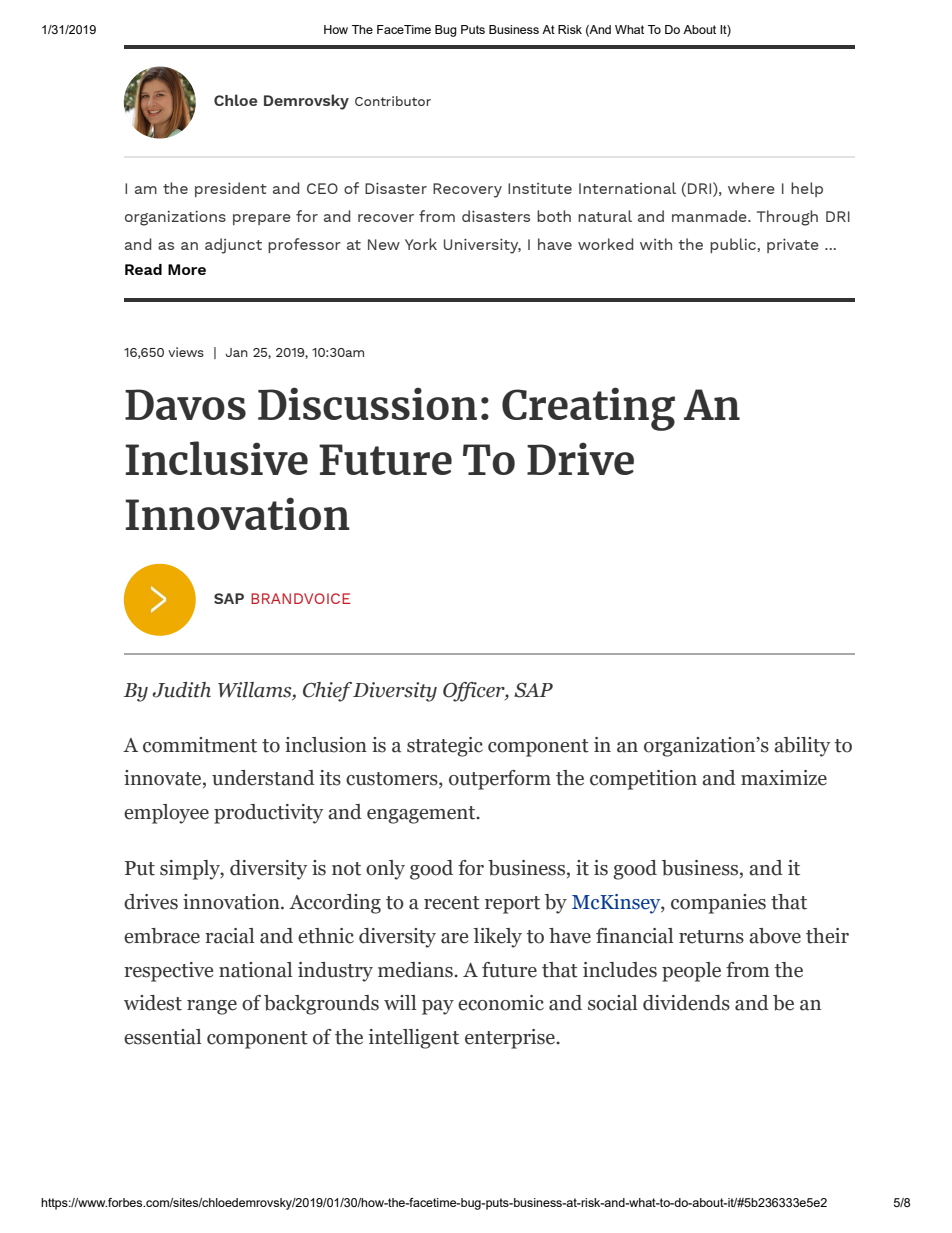 This screenshot has height=1233, width=952. What do you see at coordinates (237, 352) in the screenshot?
I see `Jan` at bounding box center [237, 352].
